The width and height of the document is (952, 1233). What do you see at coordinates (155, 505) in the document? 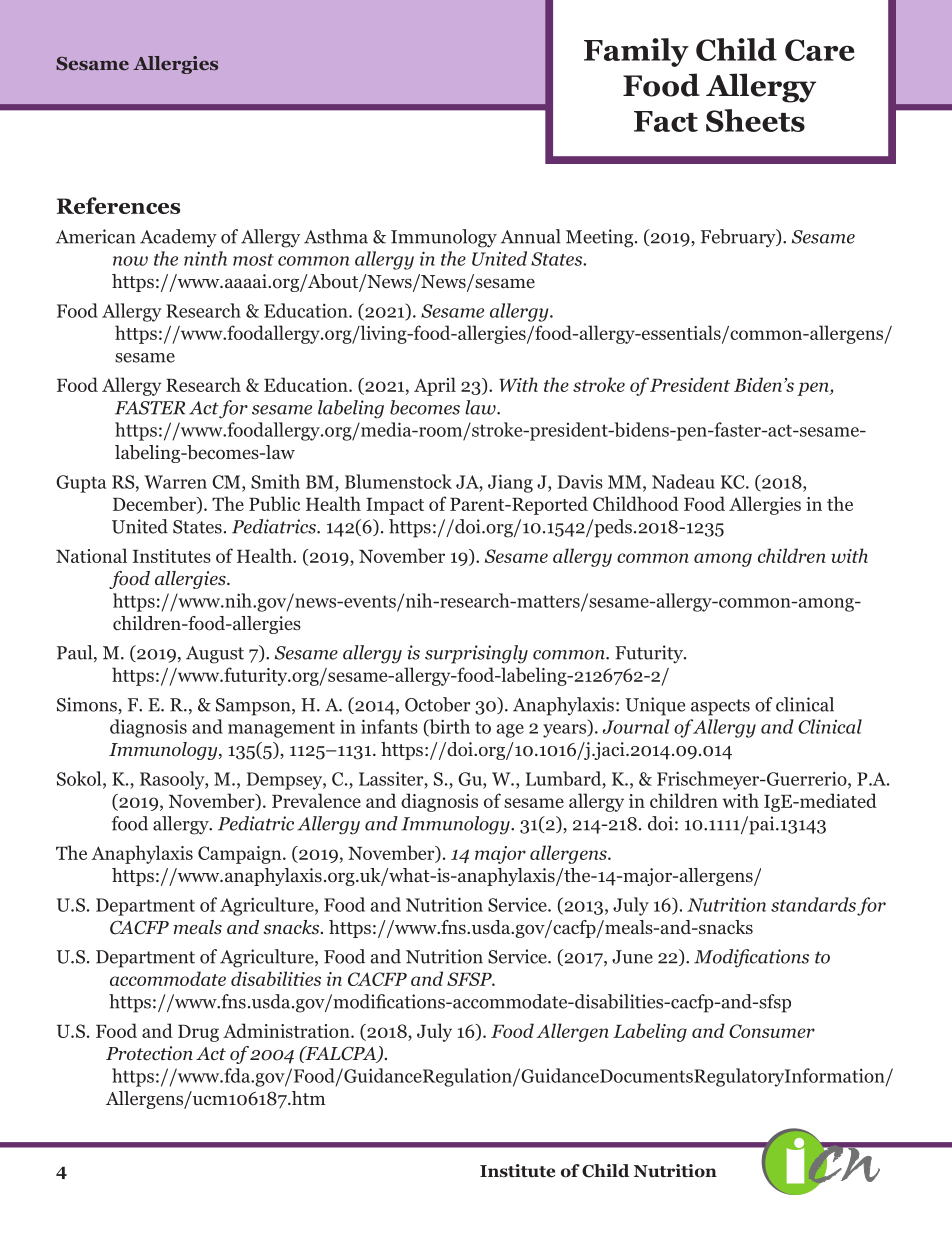
I see `December` at bounding box center [155, 505].
